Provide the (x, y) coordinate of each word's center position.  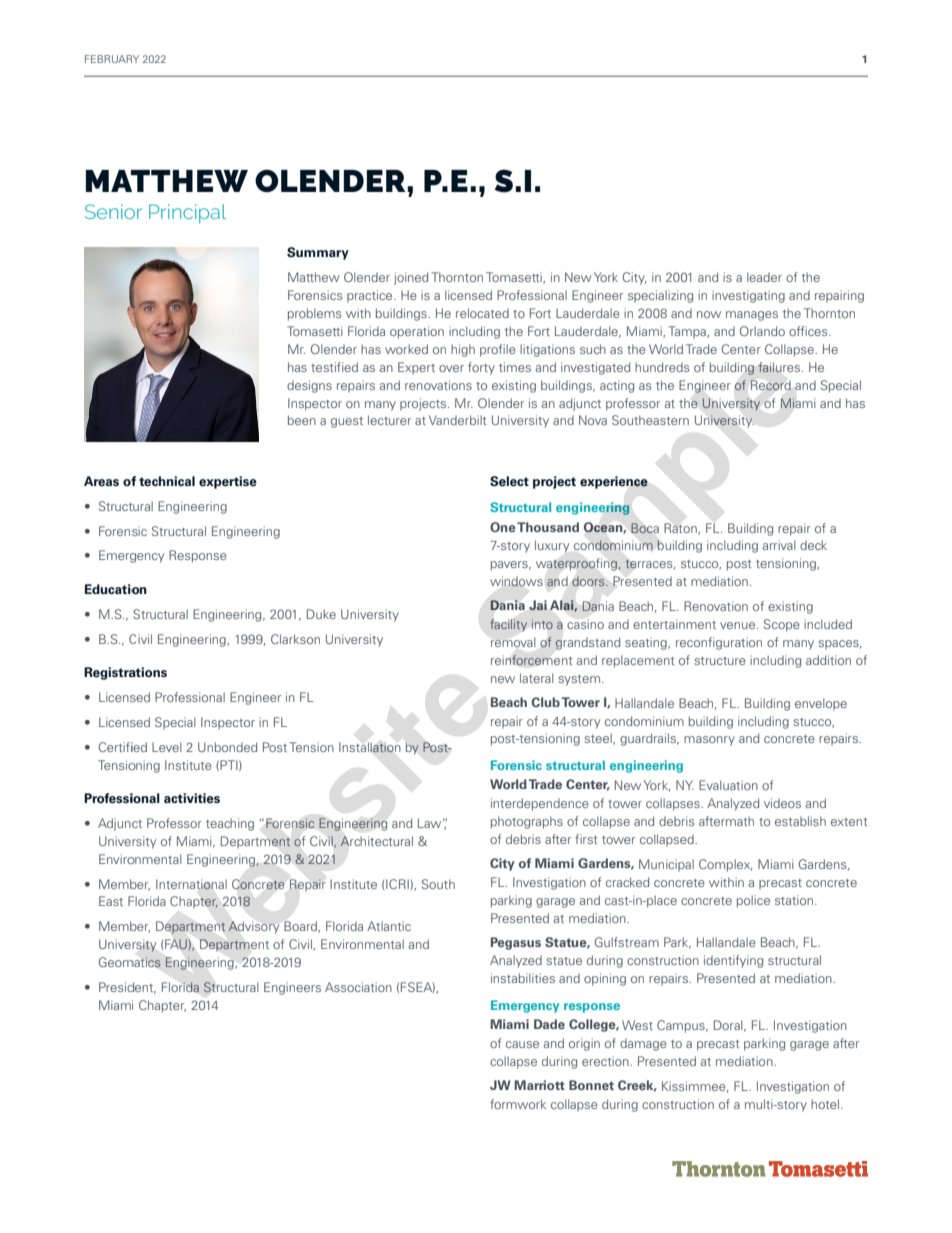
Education (116, 589)
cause (522, 1044)
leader (764, 277)
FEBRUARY (112, 59)
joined (411, 278)
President (127, 988)
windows (516, 581)
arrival (779, 545)
